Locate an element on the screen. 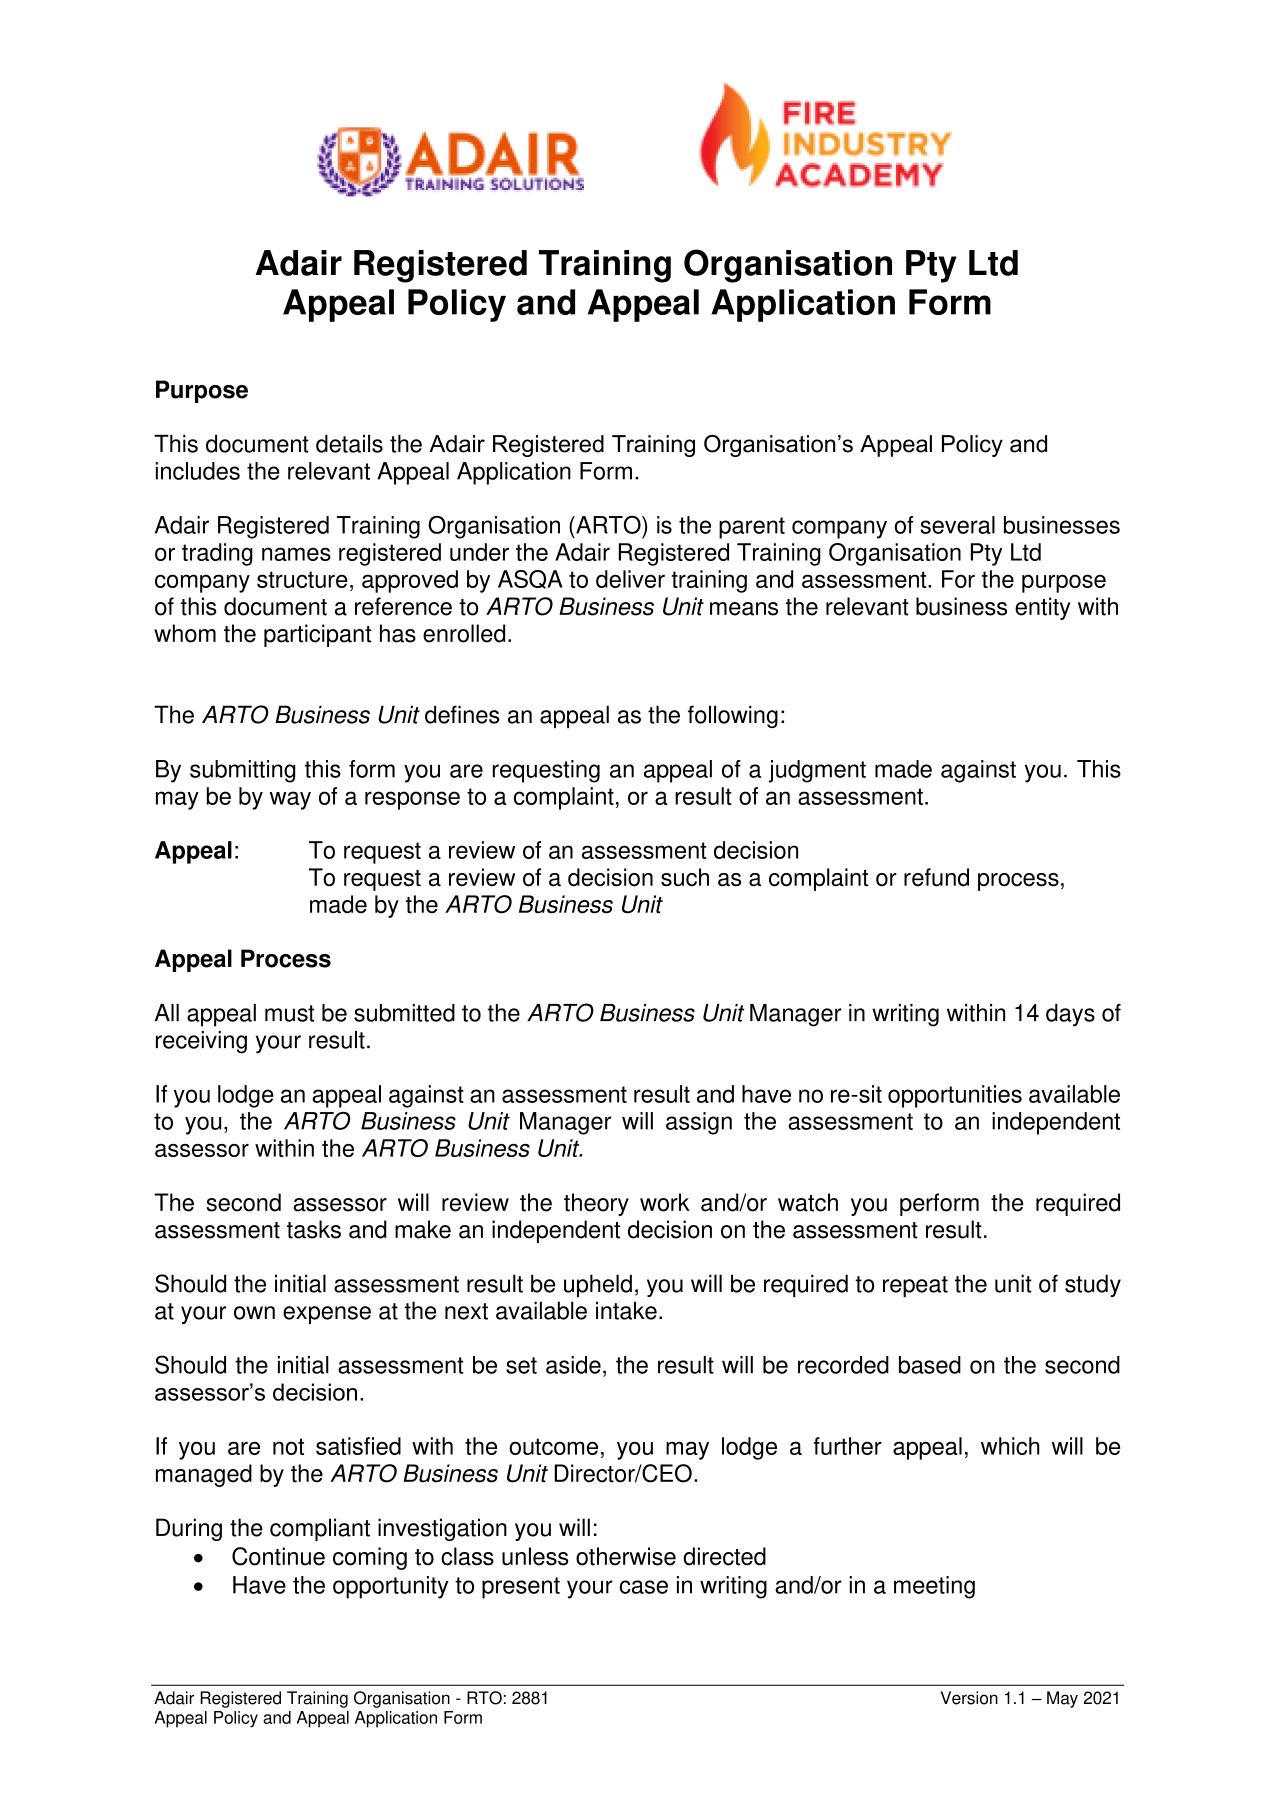 The image size is (1275, 1803). own is located at coordinates (254, 1313).
